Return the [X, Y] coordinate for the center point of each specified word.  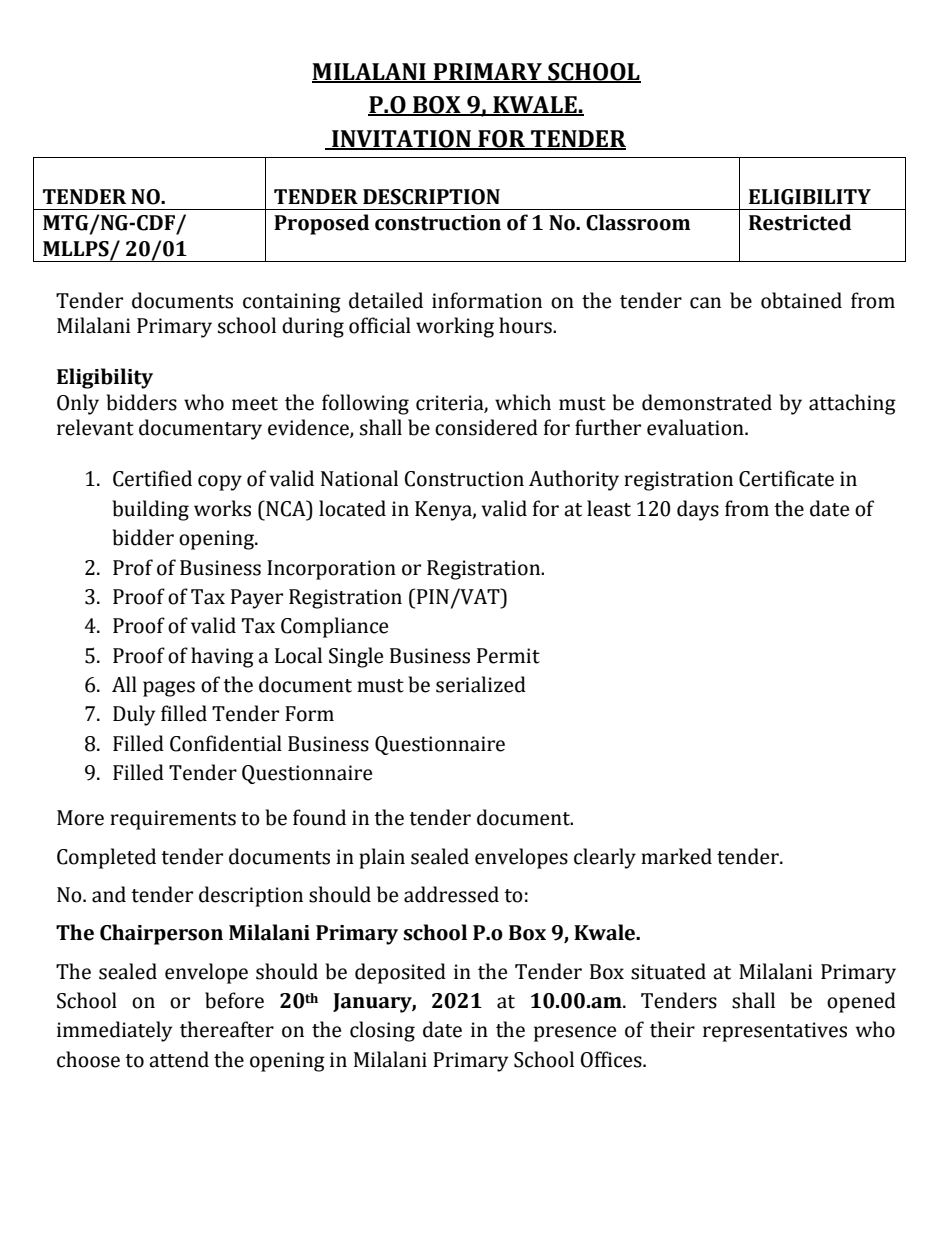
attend [179, 1059]
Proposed [321, 224]
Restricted [800, 222]
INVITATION [401, 140]
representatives [775, 1032]
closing [382, 1031]
